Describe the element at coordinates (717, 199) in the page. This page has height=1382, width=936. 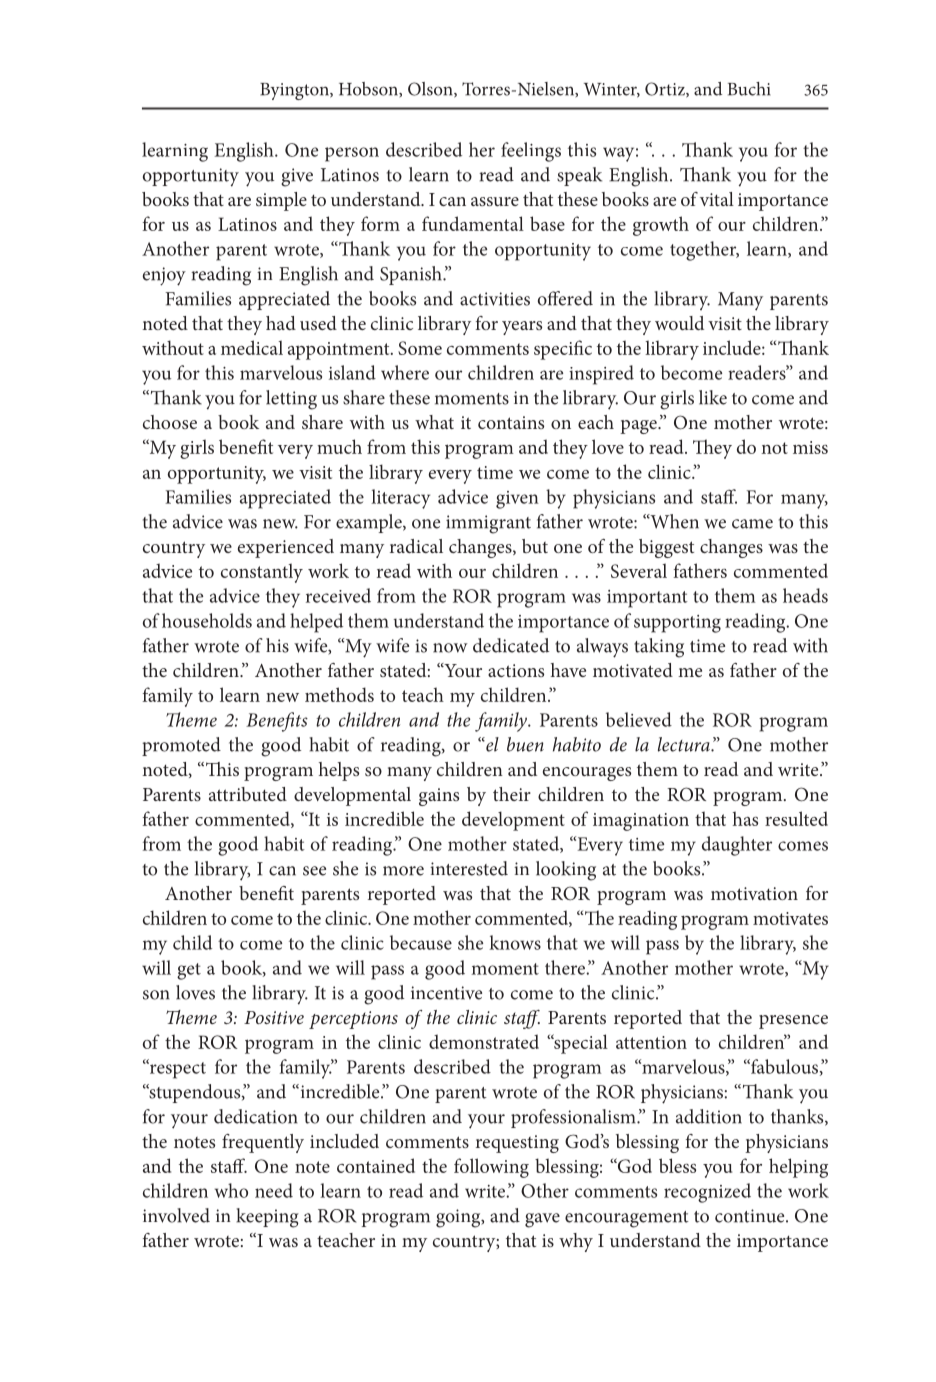
I see `vital` at that location.
